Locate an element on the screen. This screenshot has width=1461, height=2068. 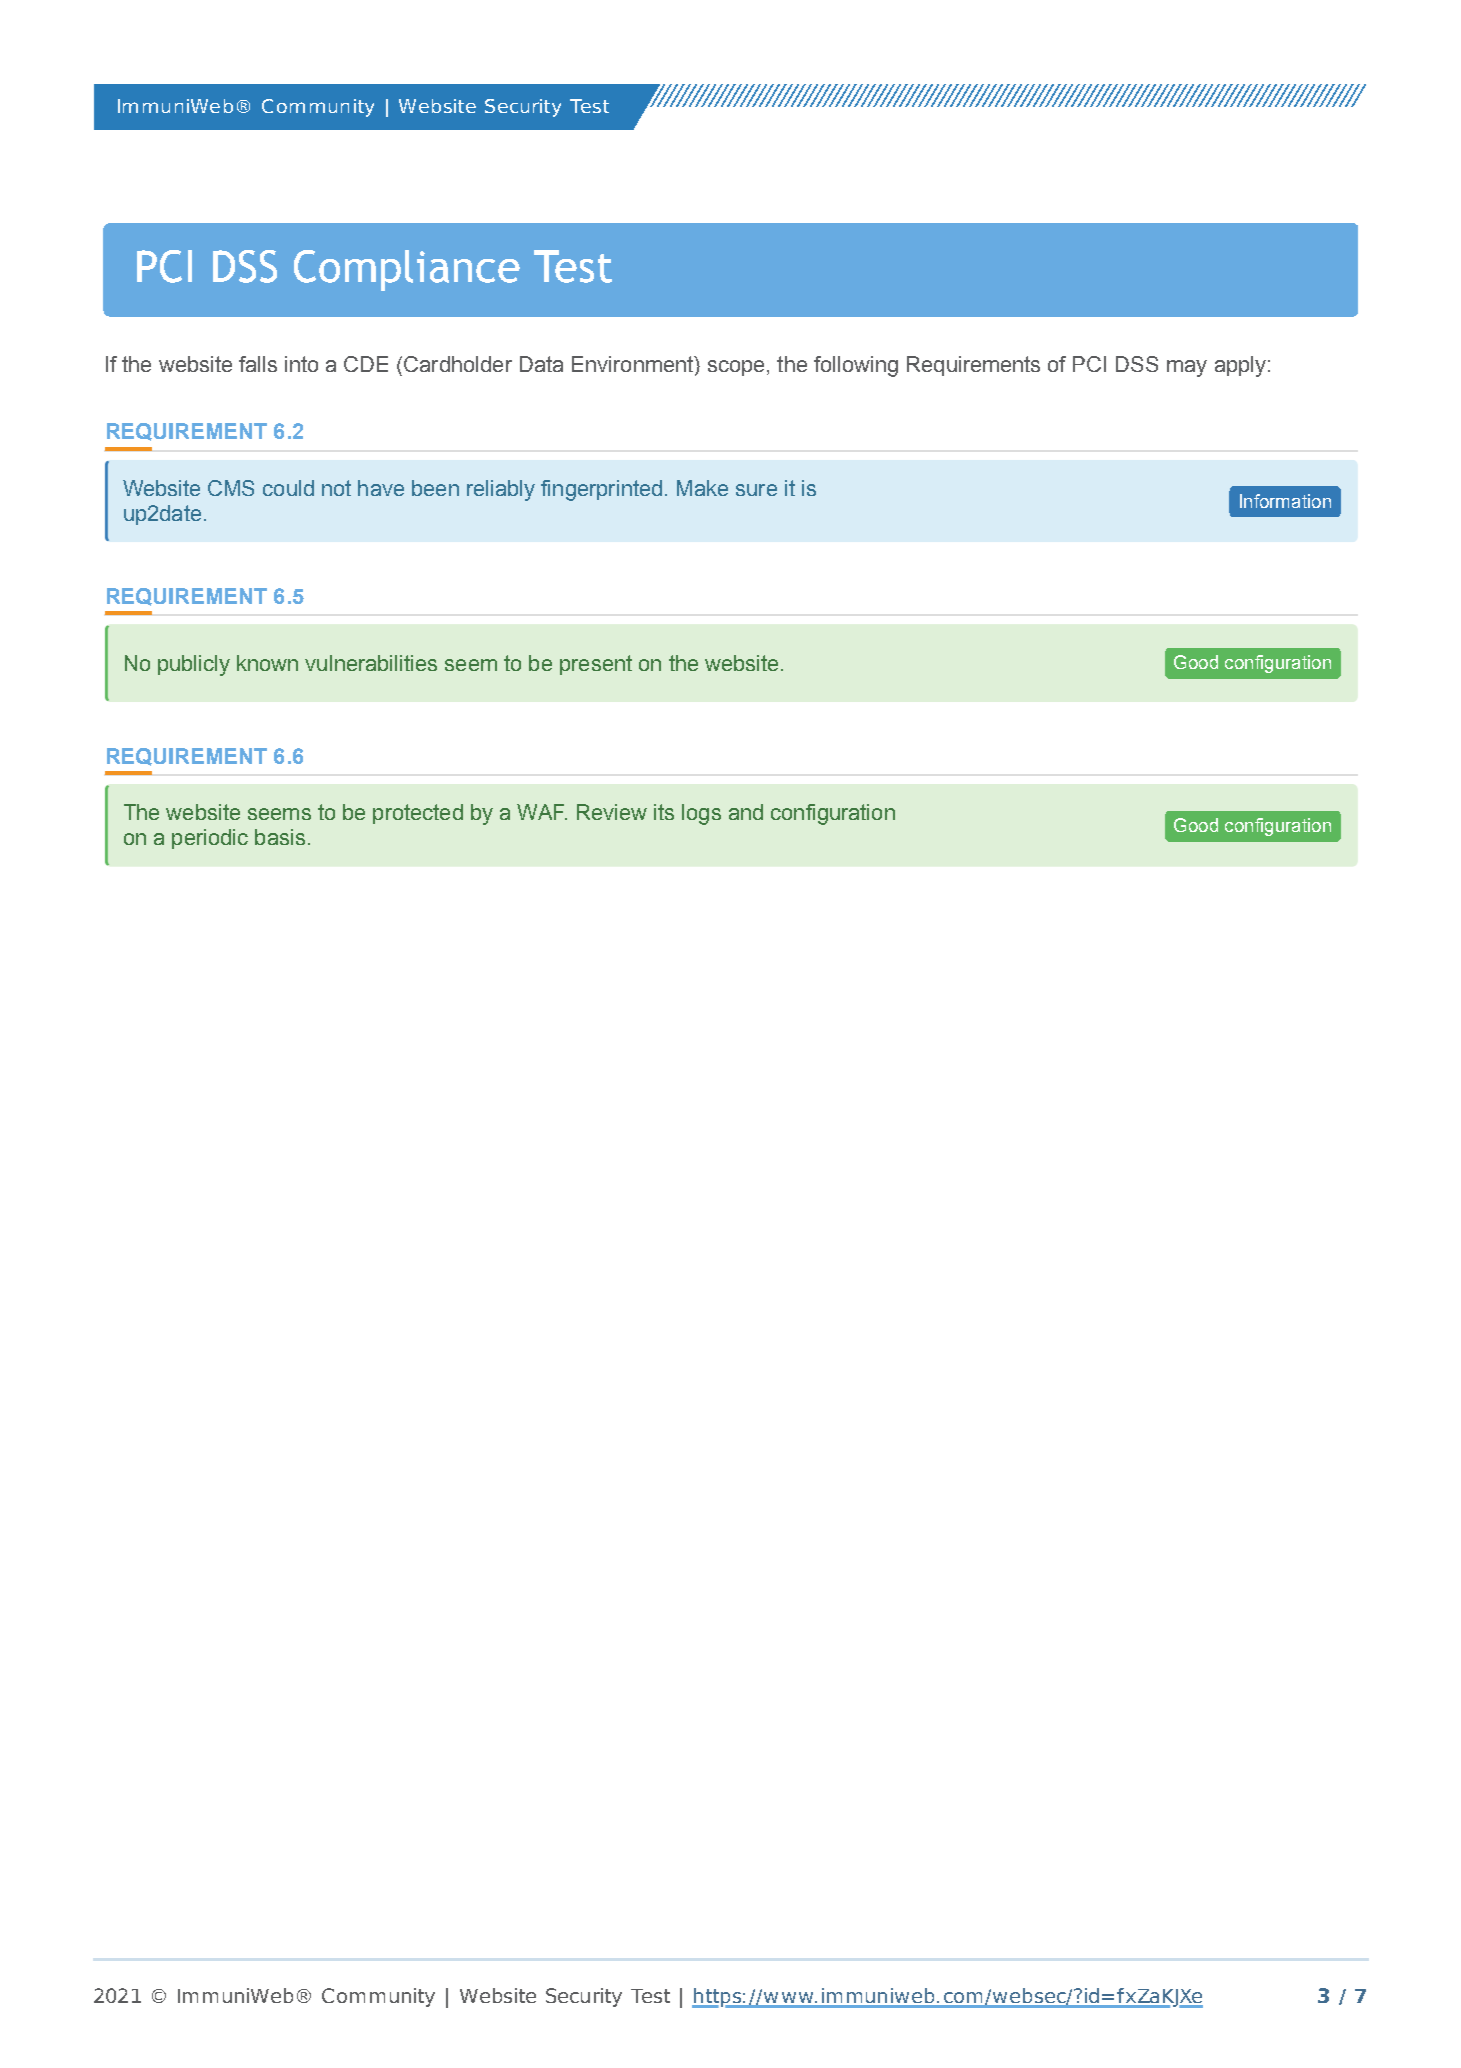
logs is located at coordinates (701, 814).
